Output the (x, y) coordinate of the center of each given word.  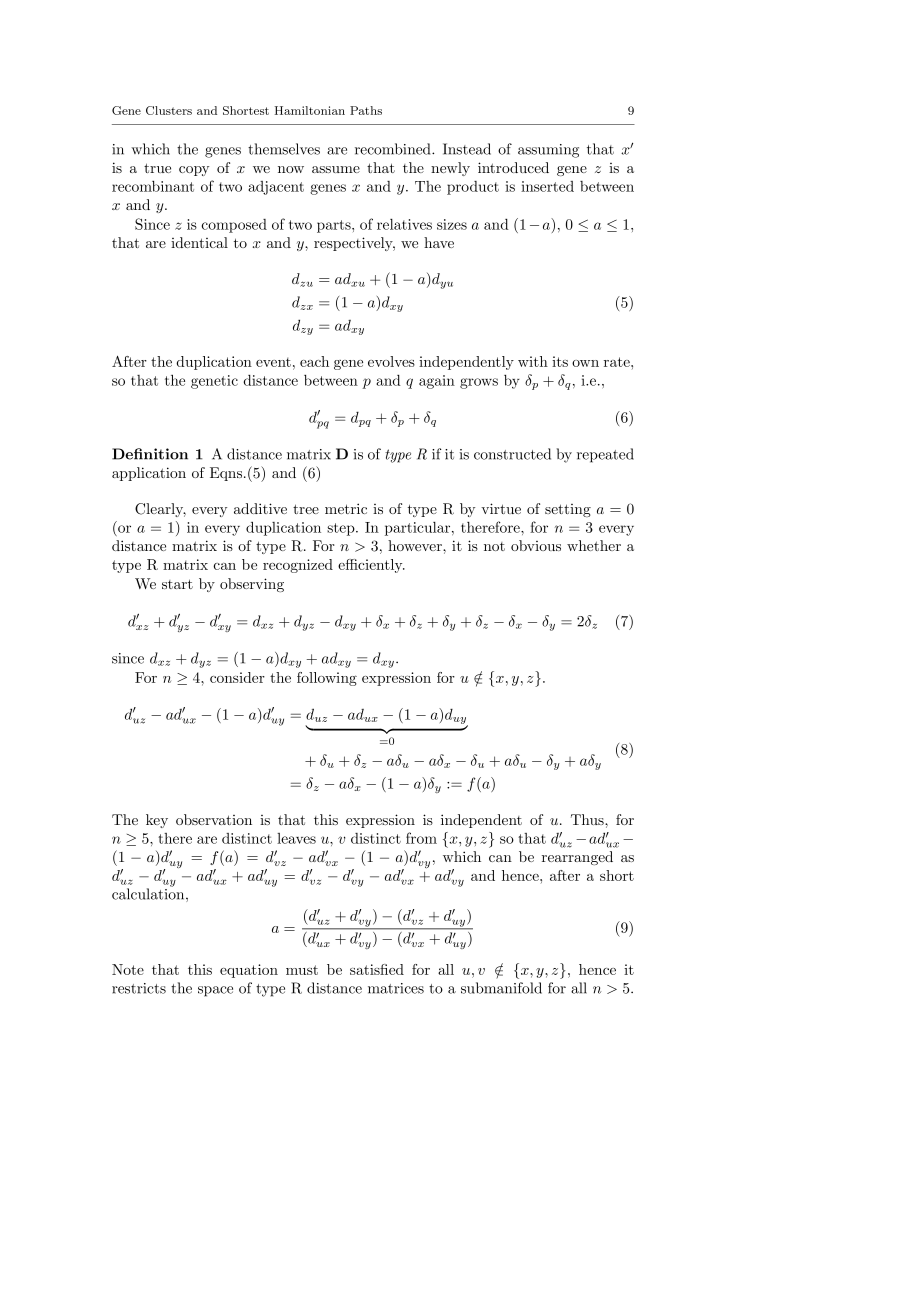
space (215, 991)
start (177, 584)
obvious (536, 545)
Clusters (169, 110)
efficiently (371, 566)
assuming (548, 151)
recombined (394, 149)
